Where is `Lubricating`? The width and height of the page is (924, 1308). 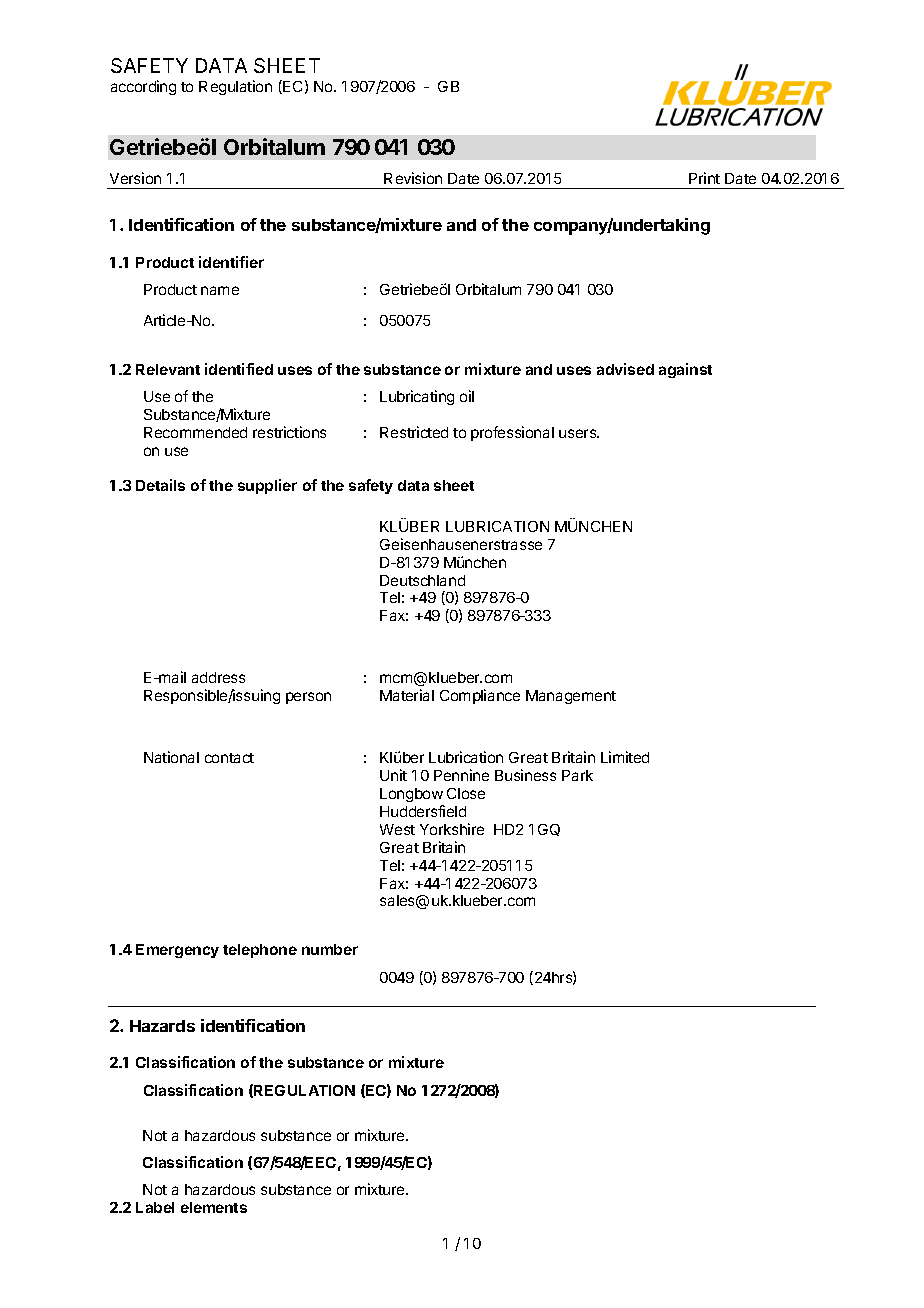 Lubricating is located at coordinates (417, 397).
